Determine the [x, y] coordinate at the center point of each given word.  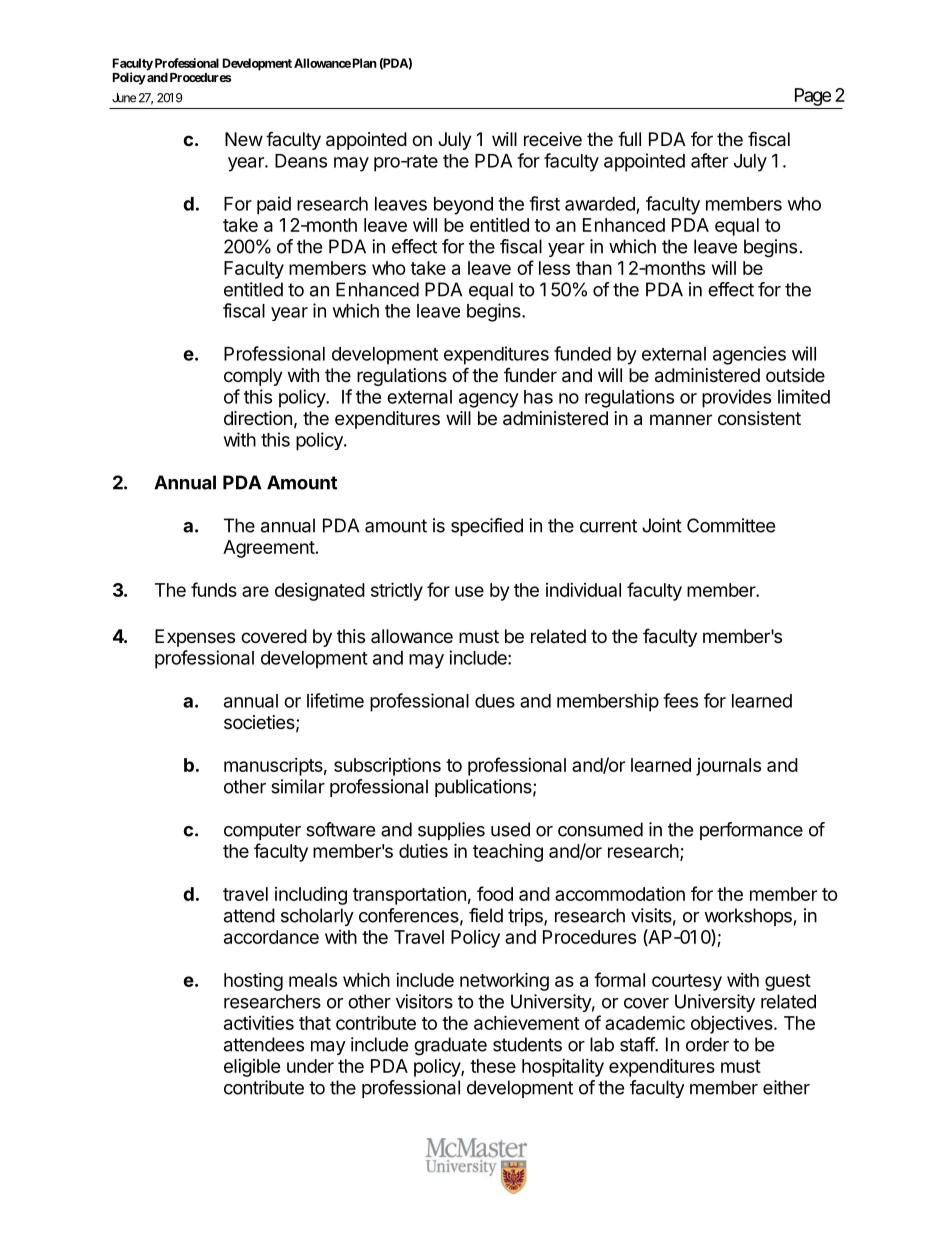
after [709, 160]
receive [553, 139]
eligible [252, 1068]
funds [214, 589]
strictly [397, 591]
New [244, 139]
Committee [731, 525]
